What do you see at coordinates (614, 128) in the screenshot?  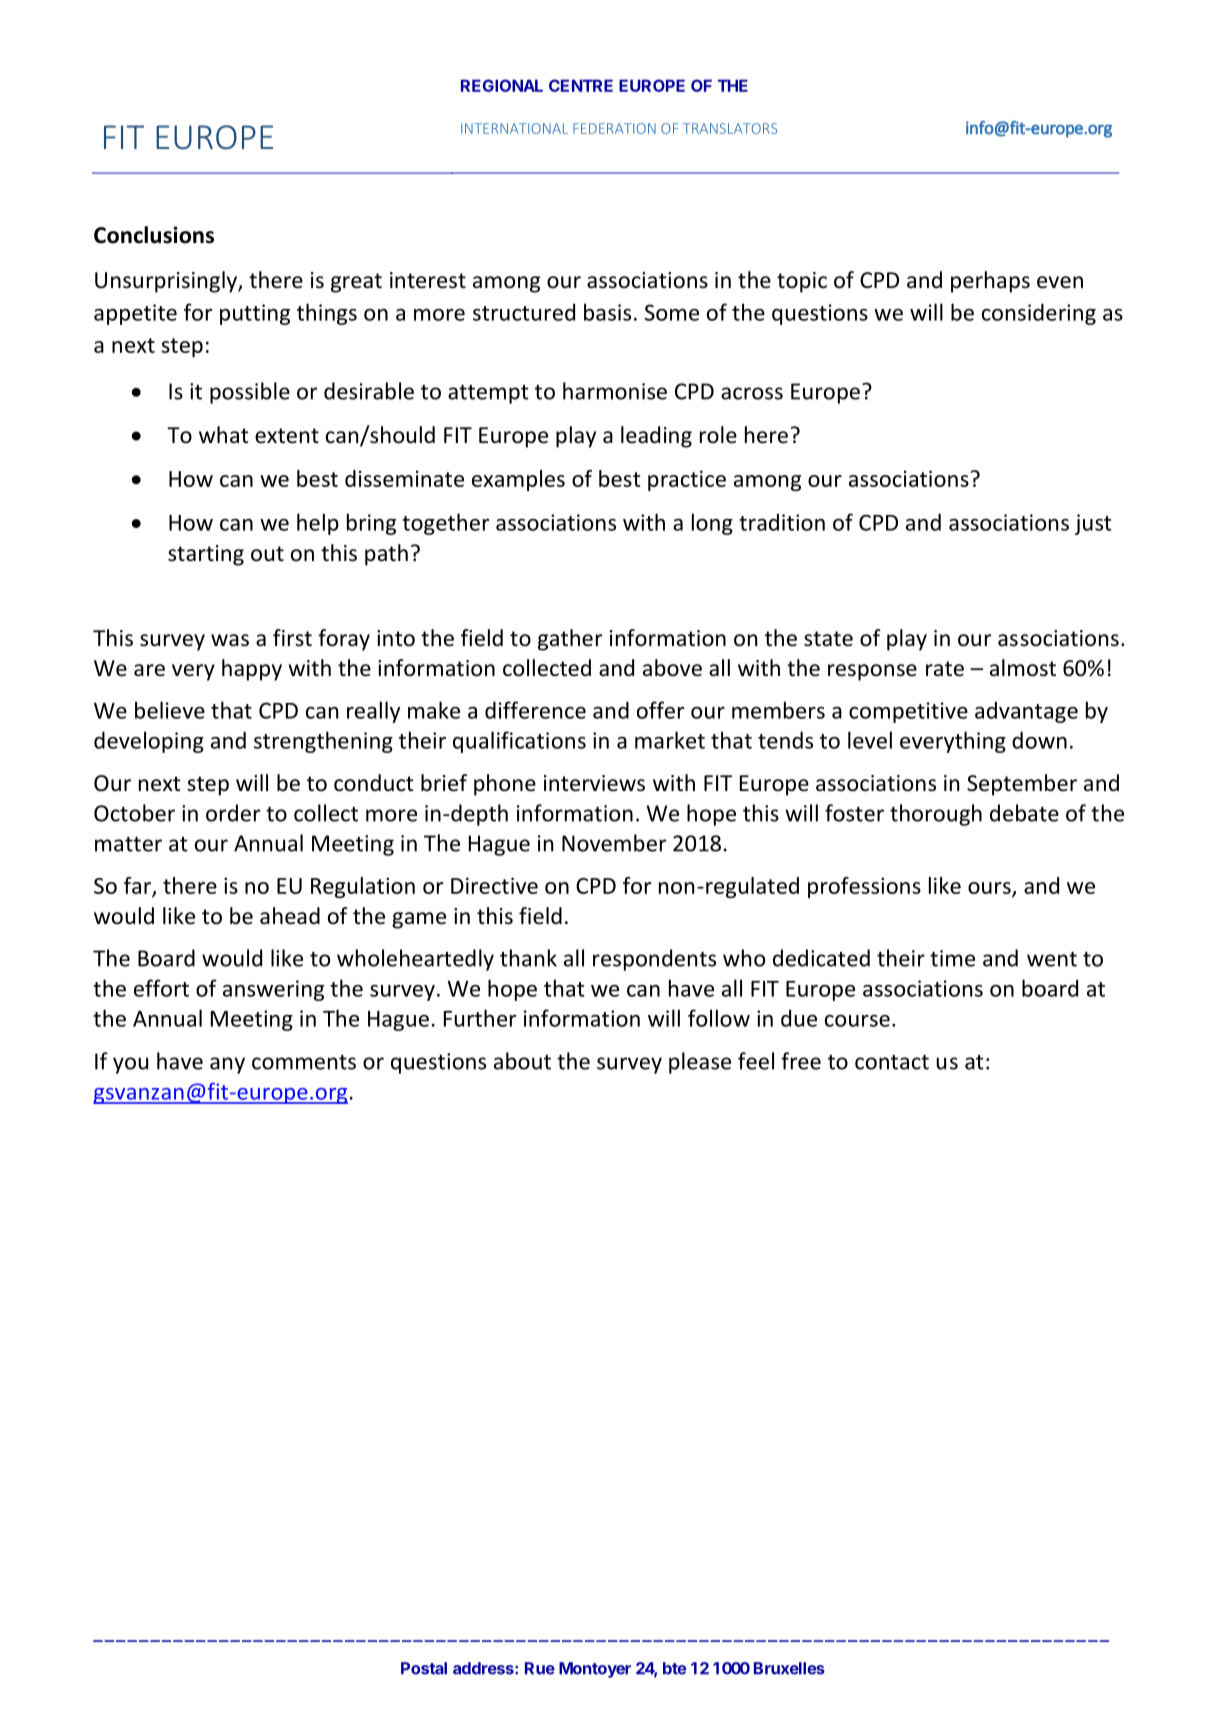 I see `FEDERATION` at bounding box center [614, 128].
